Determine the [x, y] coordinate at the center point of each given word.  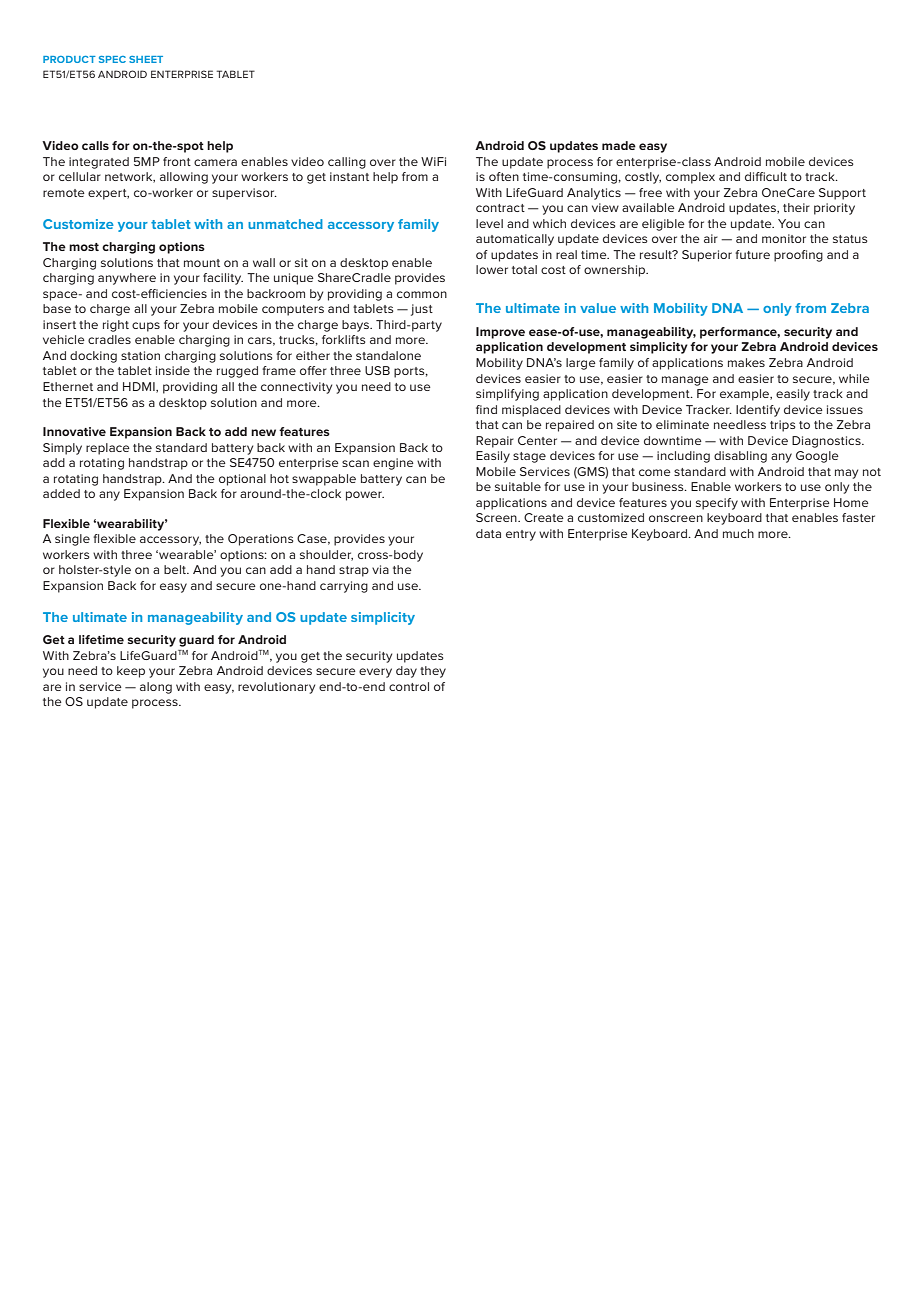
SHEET [146, 59]
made [619, 145]
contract [500, 208]
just [422, 310]
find [486, 409]
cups [146, 327]
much [738, 533]
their [796, 207]
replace [108, 449]
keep [131, 672]
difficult [766, 176]
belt [176, 569]
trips [783, 426]
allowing [184, 178]
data [488, 533]
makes [746, 362]
